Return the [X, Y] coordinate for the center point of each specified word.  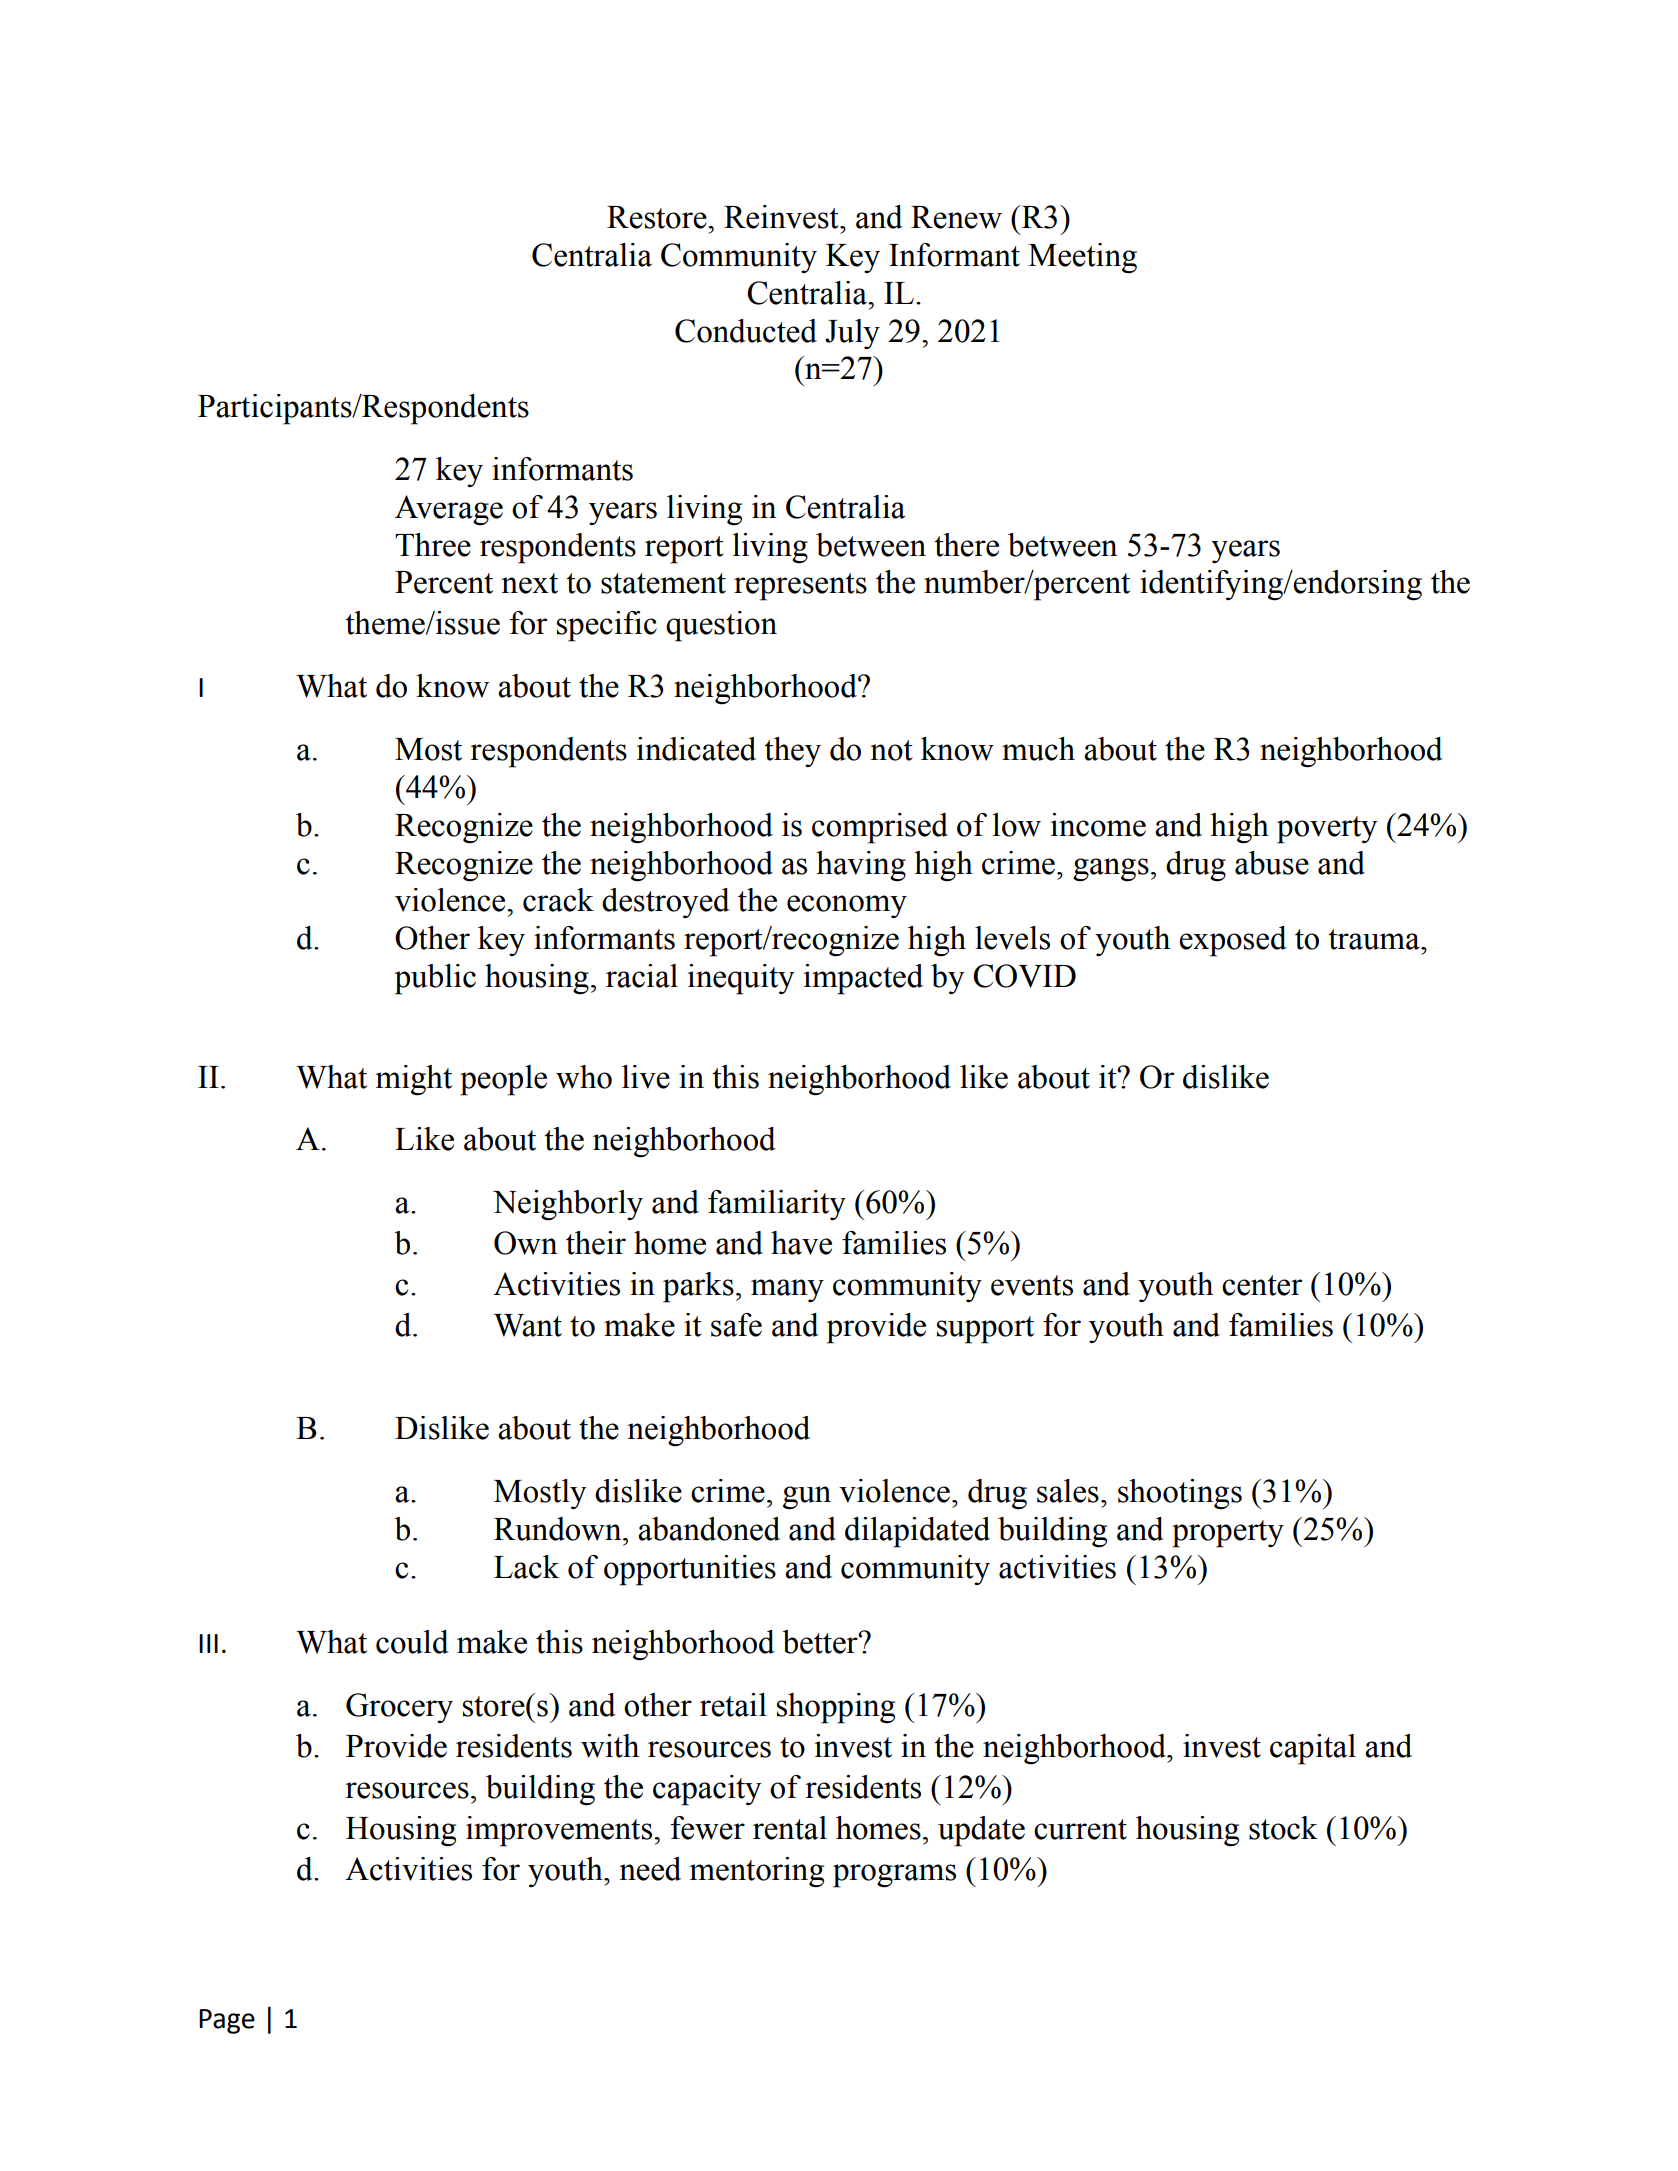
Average [449, 510]
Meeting [1082, 258]
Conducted [746, 331]
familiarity [777, 1205]
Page [227, 2021]
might [413, 1080]
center [1262, 1285]
